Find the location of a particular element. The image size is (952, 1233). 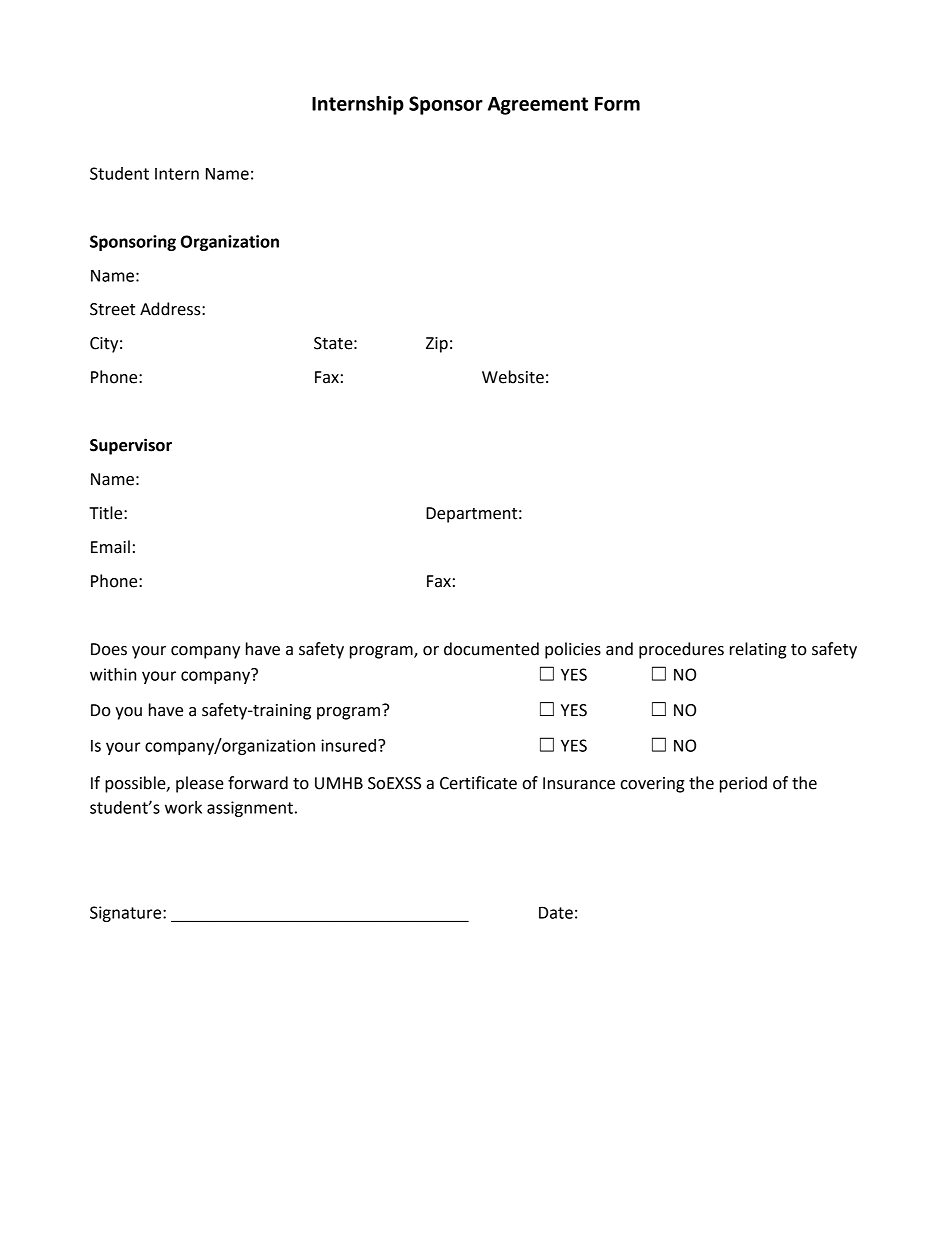

Signature is located at coordinates (127, 914).
